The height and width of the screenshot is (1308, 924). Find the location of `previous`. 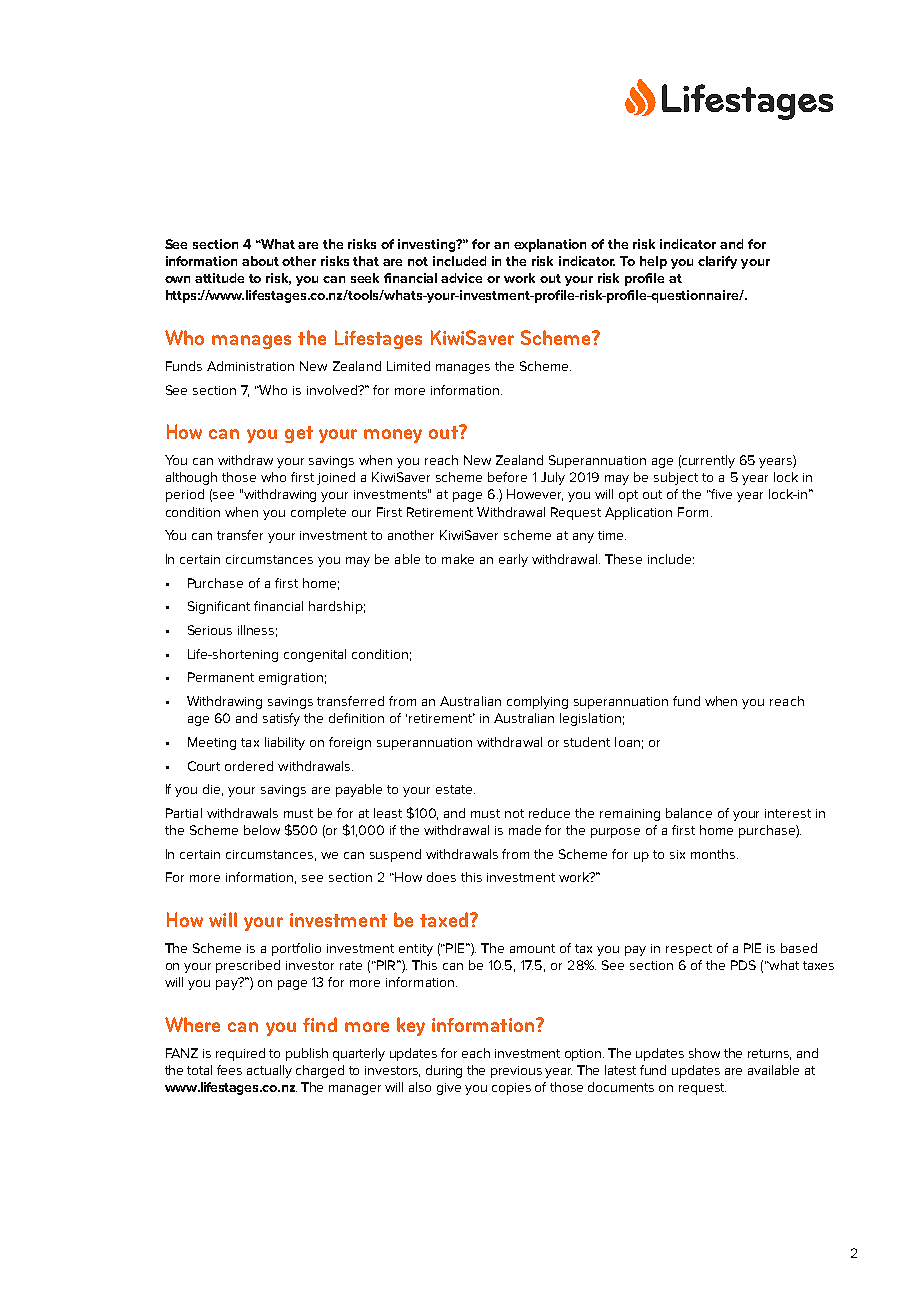

previous is located at coordinates (516, 1072).
